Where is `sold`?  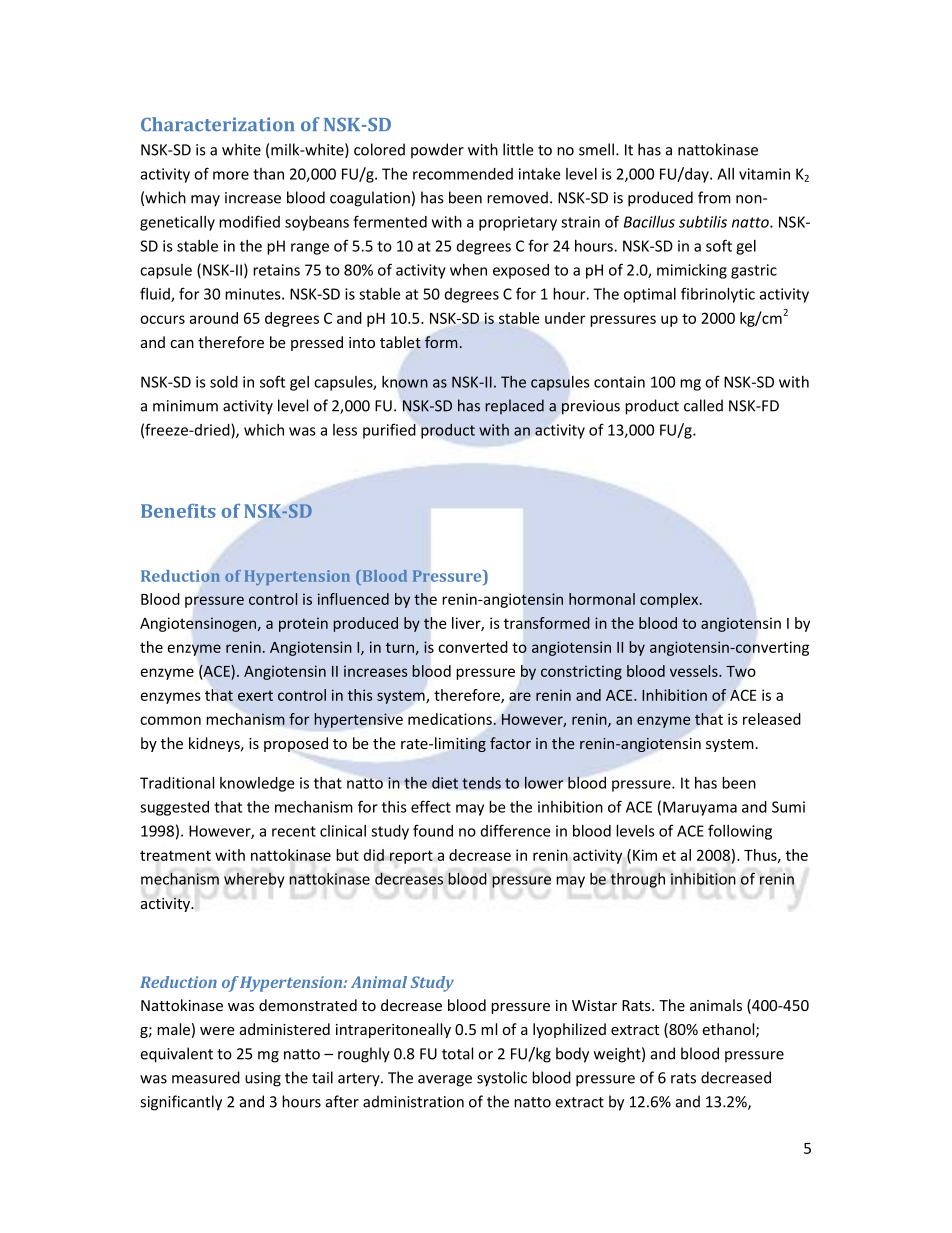 sold is located at coordinates (224, 382).
